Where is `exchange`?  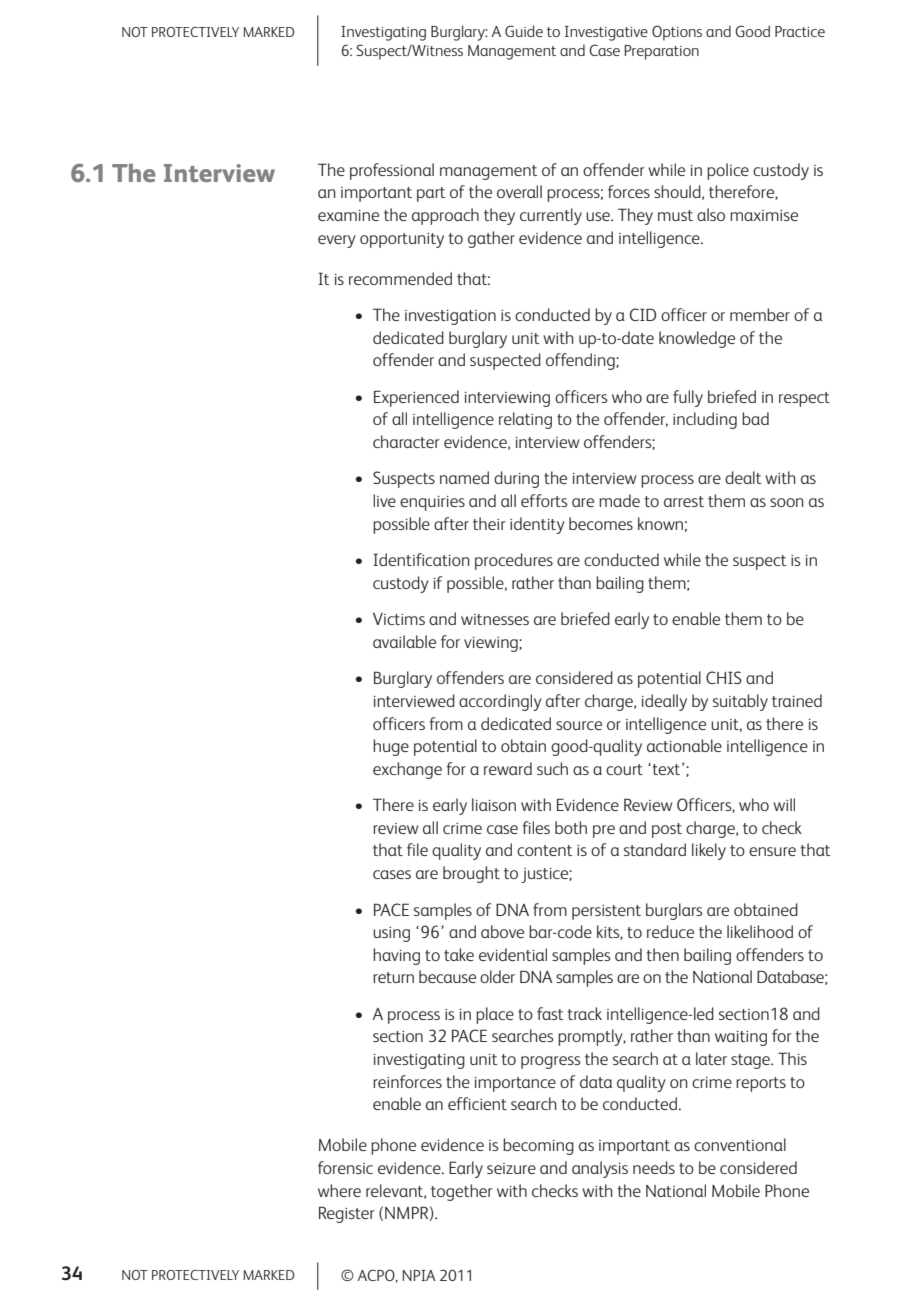 exchange is located at coordinates (407, 770).
